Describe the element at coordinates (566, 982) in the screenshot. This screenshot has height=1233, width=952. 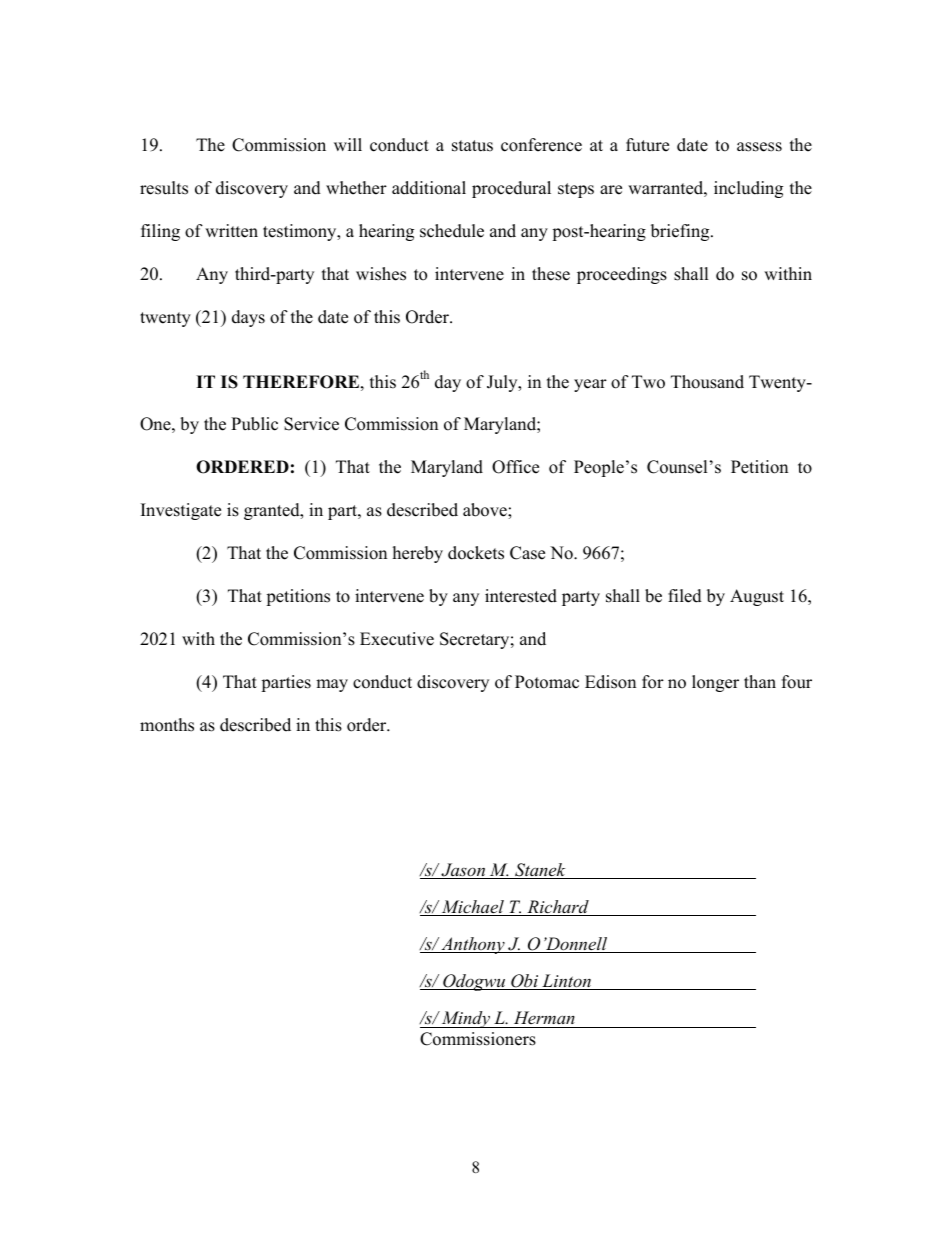
I see `Linton` at that location.
